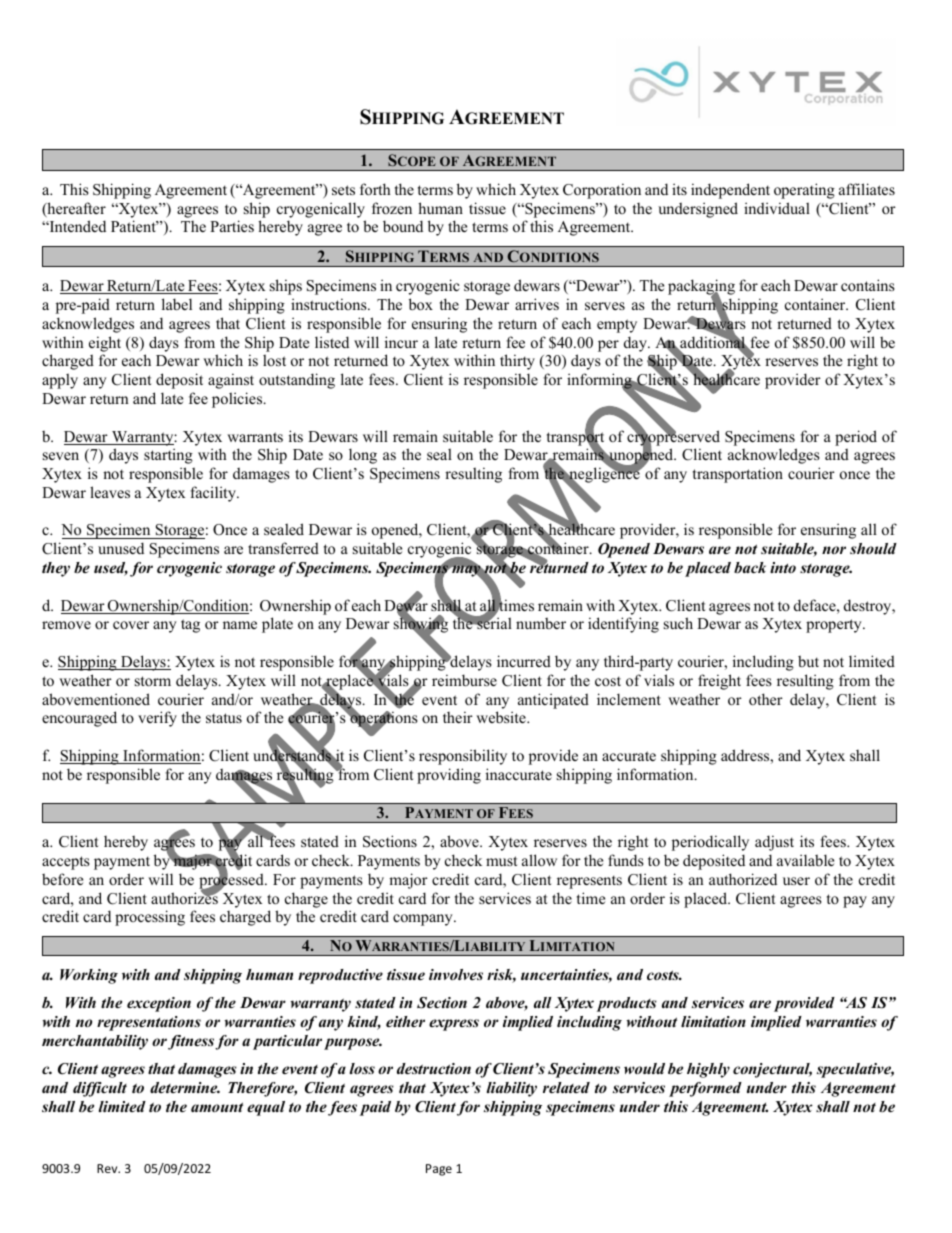  I want to click on Parties, so click(232, 226).
